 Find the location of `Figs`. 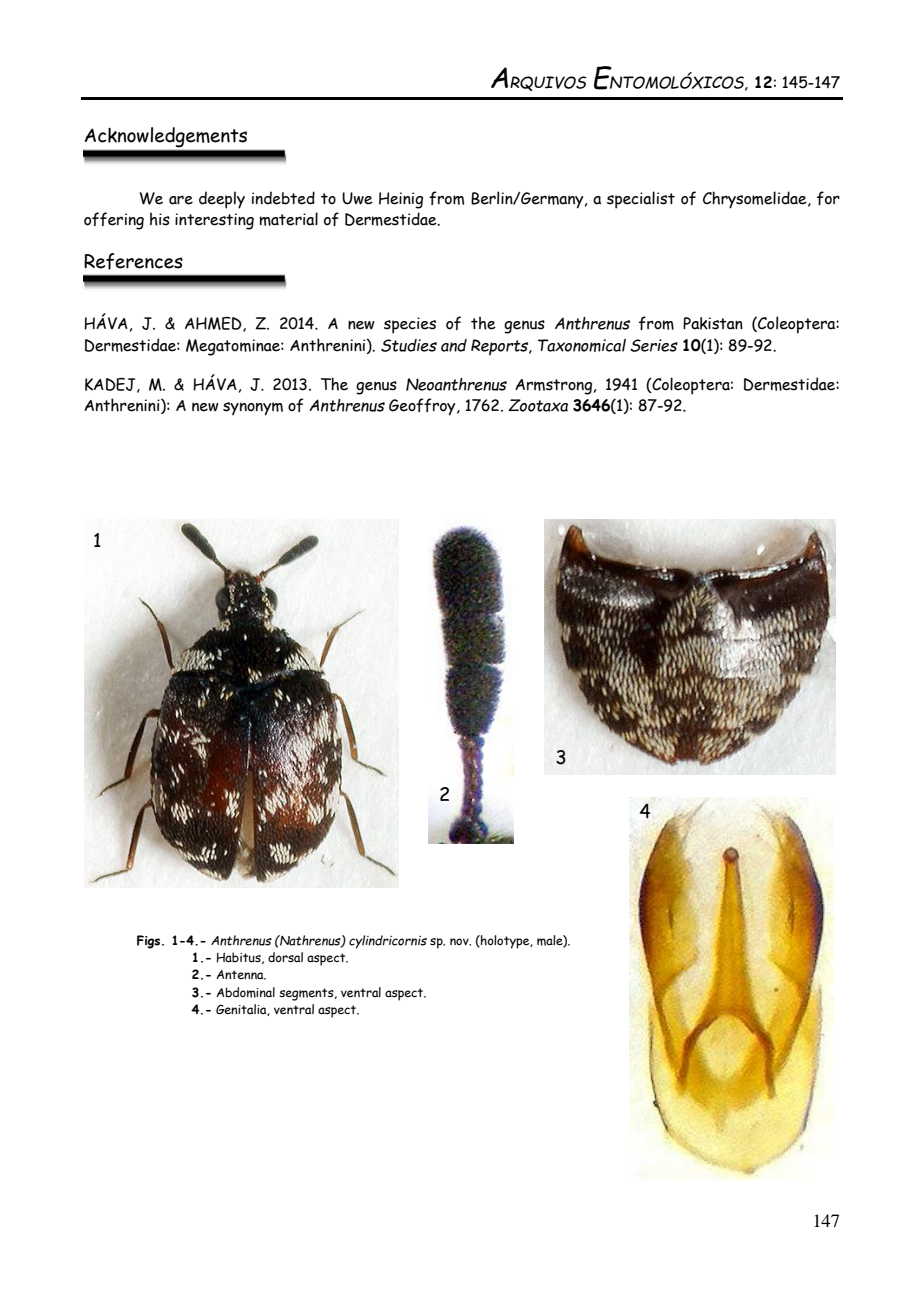

Figs is located at coordinates (150, 942).
